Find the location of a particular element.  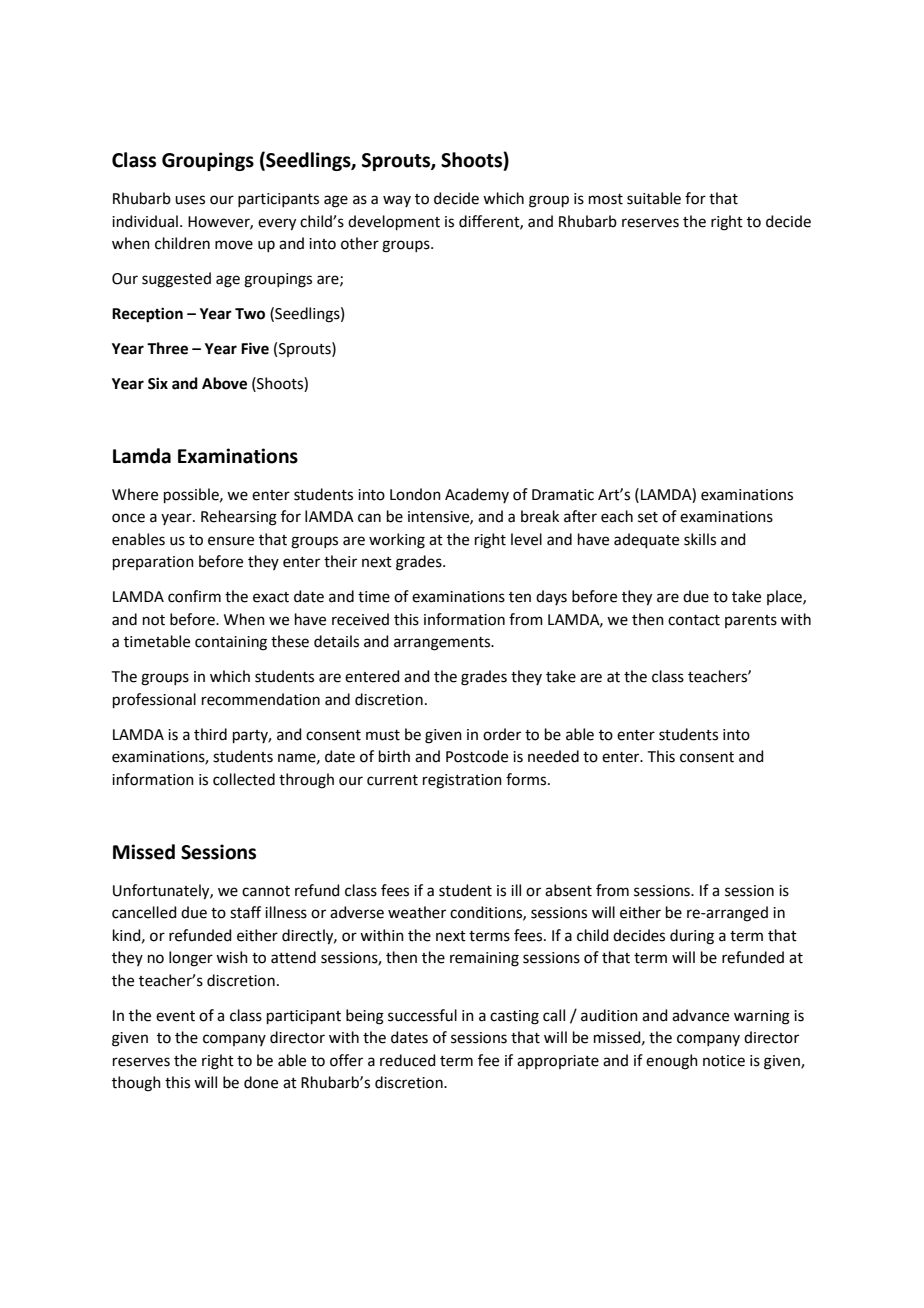

cannot is located at coordinates (266, 891).
